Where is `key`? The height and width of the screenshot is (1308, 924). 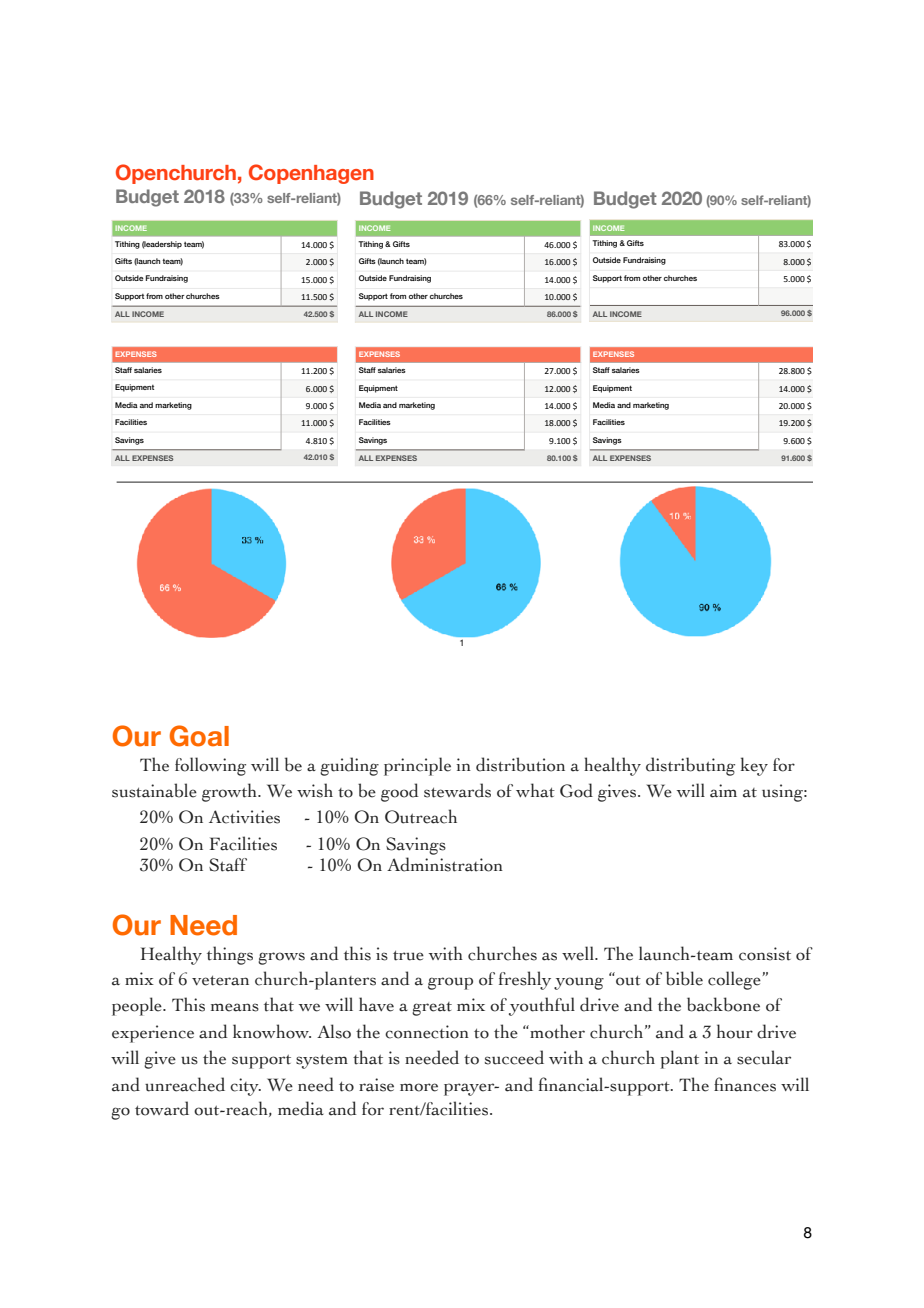
key is located at coordinates (754, 766).
